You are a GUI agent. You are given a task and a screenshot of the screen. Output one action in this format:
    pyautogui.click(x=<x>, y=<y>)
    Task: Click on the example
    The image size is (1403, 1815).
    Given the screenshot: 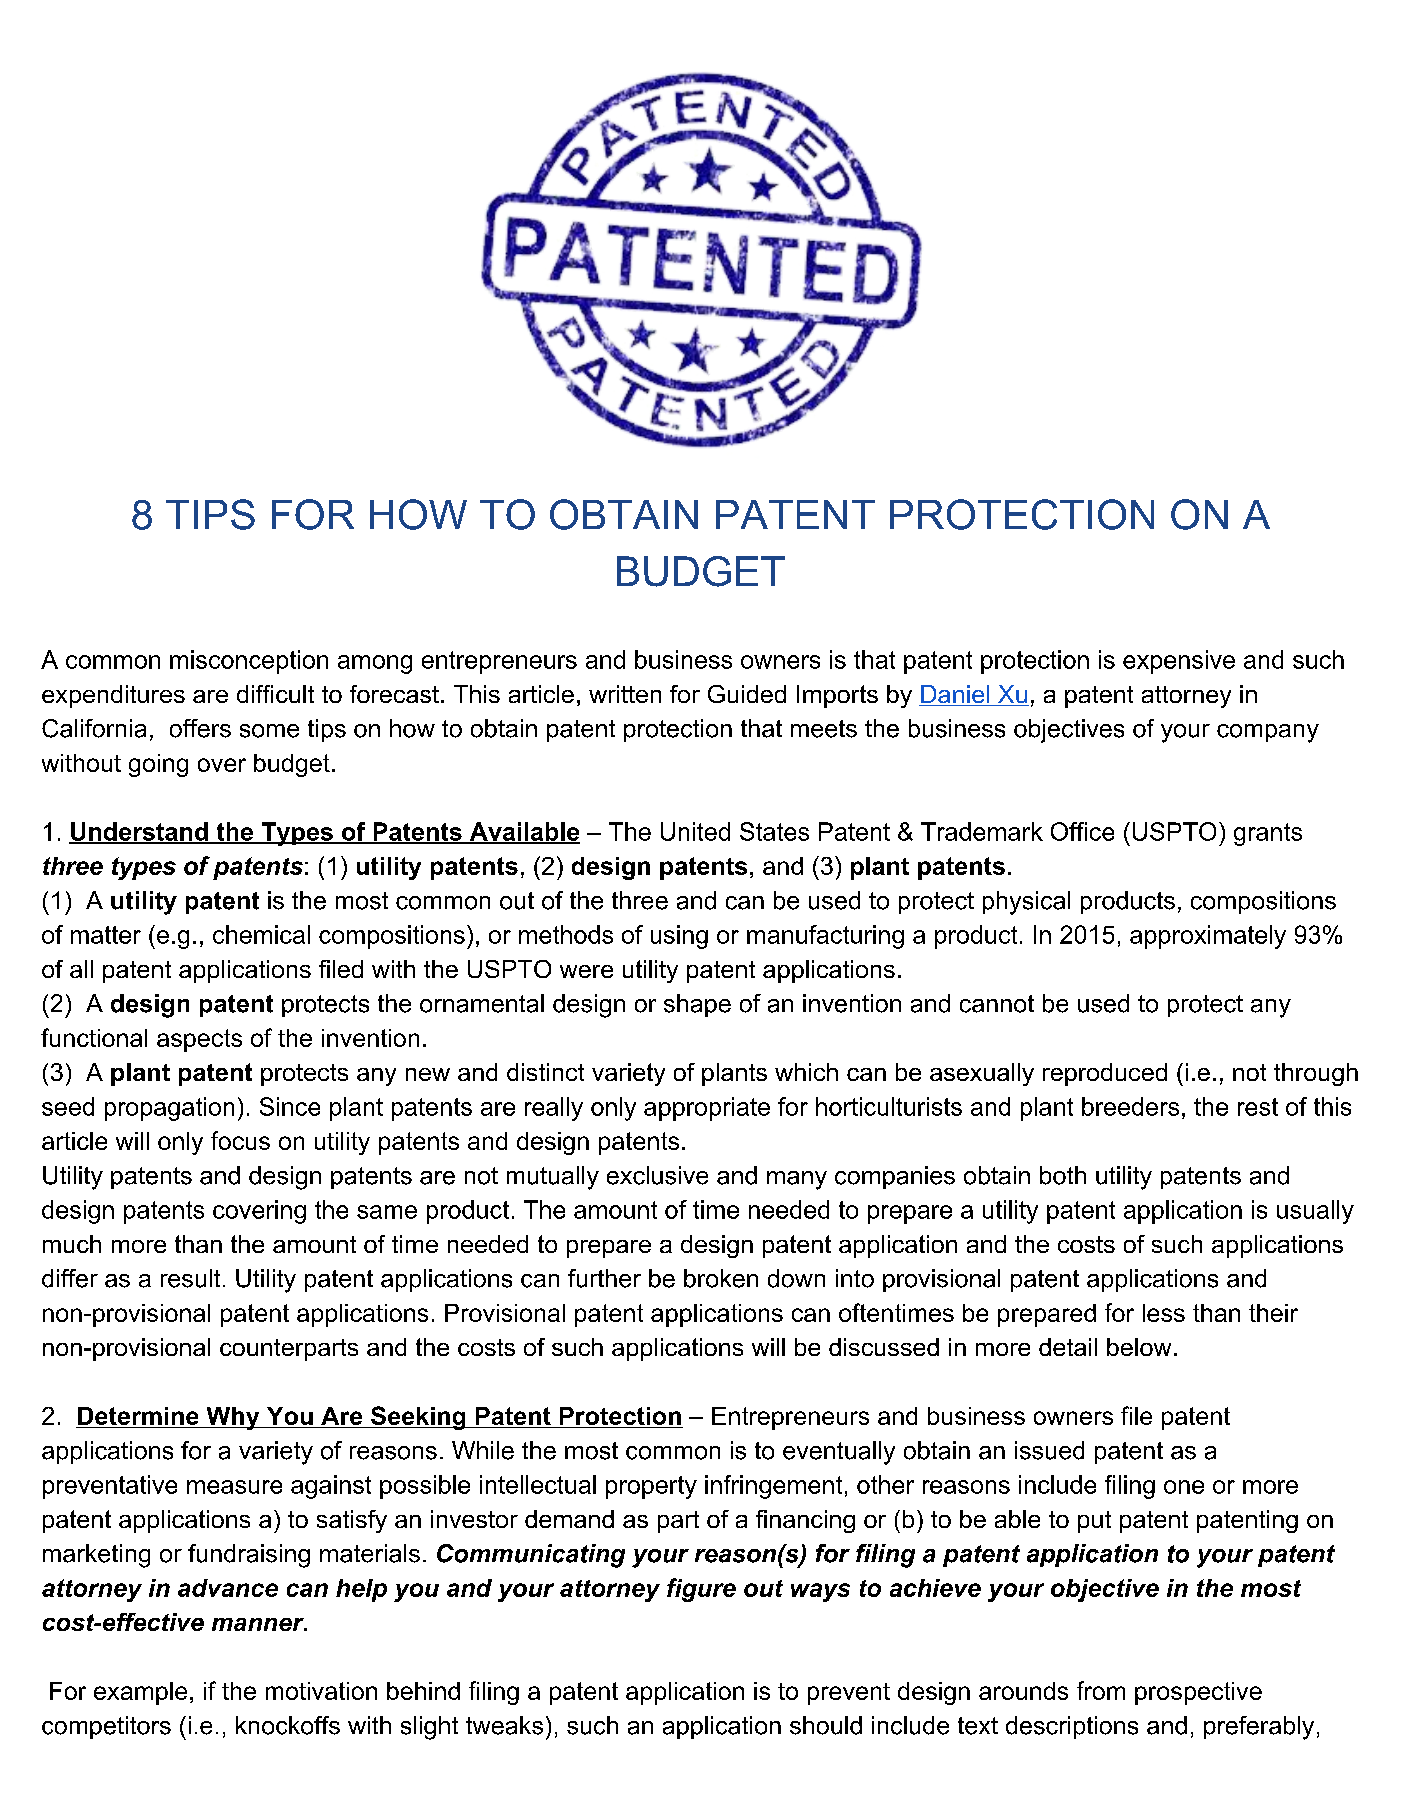 What is the action you would take?
    pyautogui.click(x=140, y=1693)
